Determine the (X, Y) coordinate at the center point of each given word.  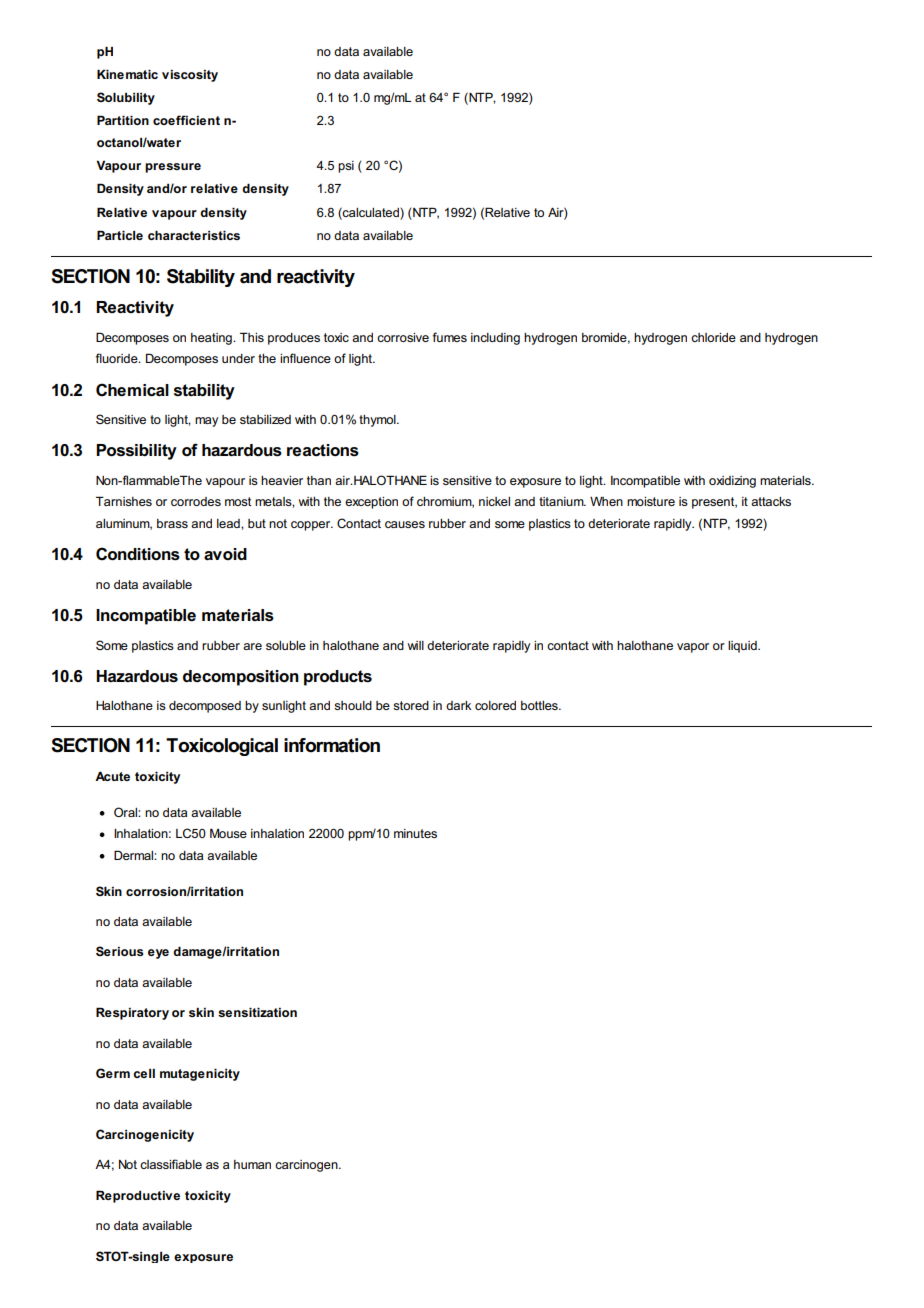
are (252, 646)
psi (346, 167)
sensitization (257, 1012)
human (252, 1164)
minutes (415, 833)
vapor (693, 648)
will (416, 645)
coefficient (186, 120)
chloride (713, 337)
